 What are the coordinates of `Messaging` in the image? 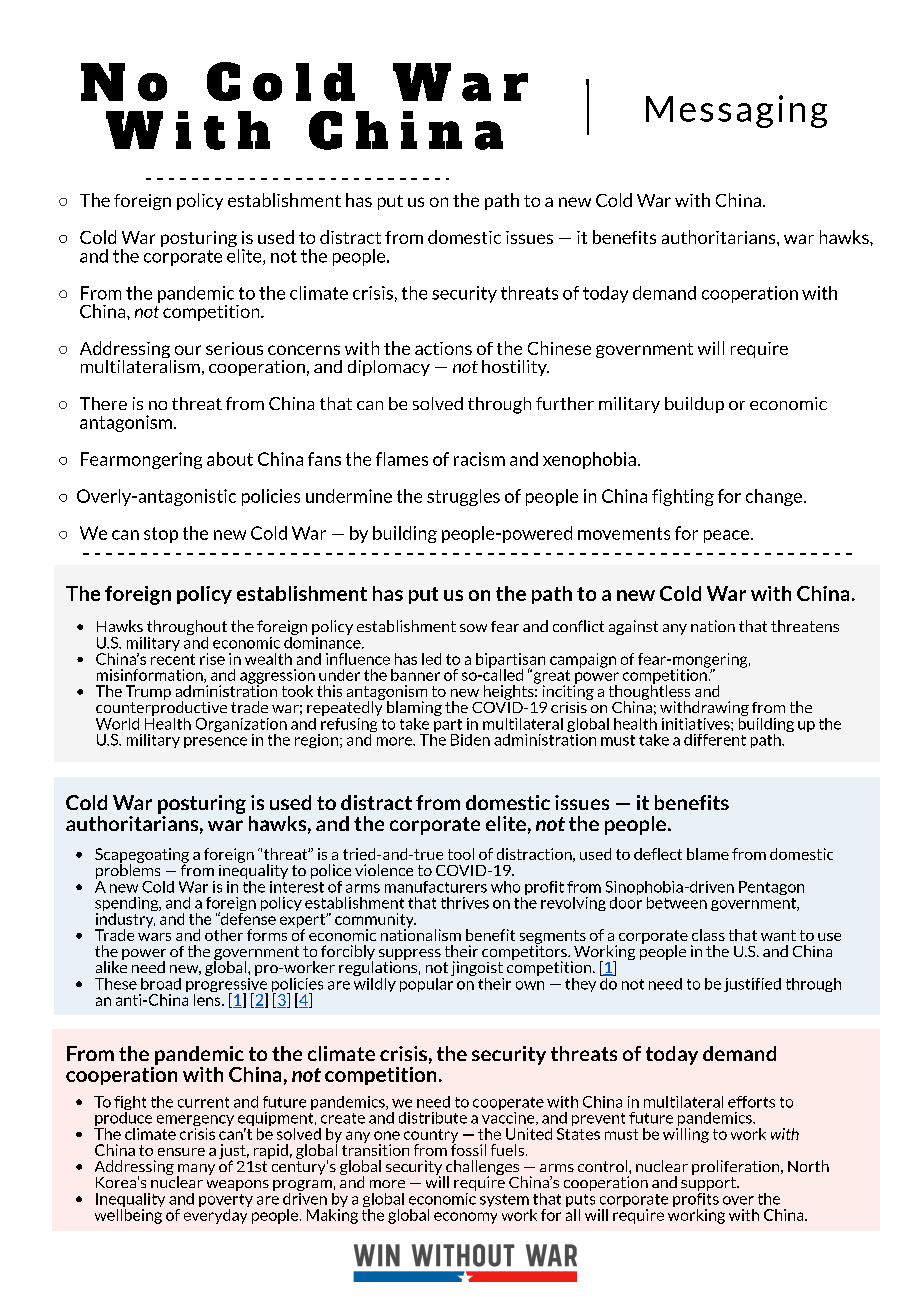 It's located at (736, 111).
